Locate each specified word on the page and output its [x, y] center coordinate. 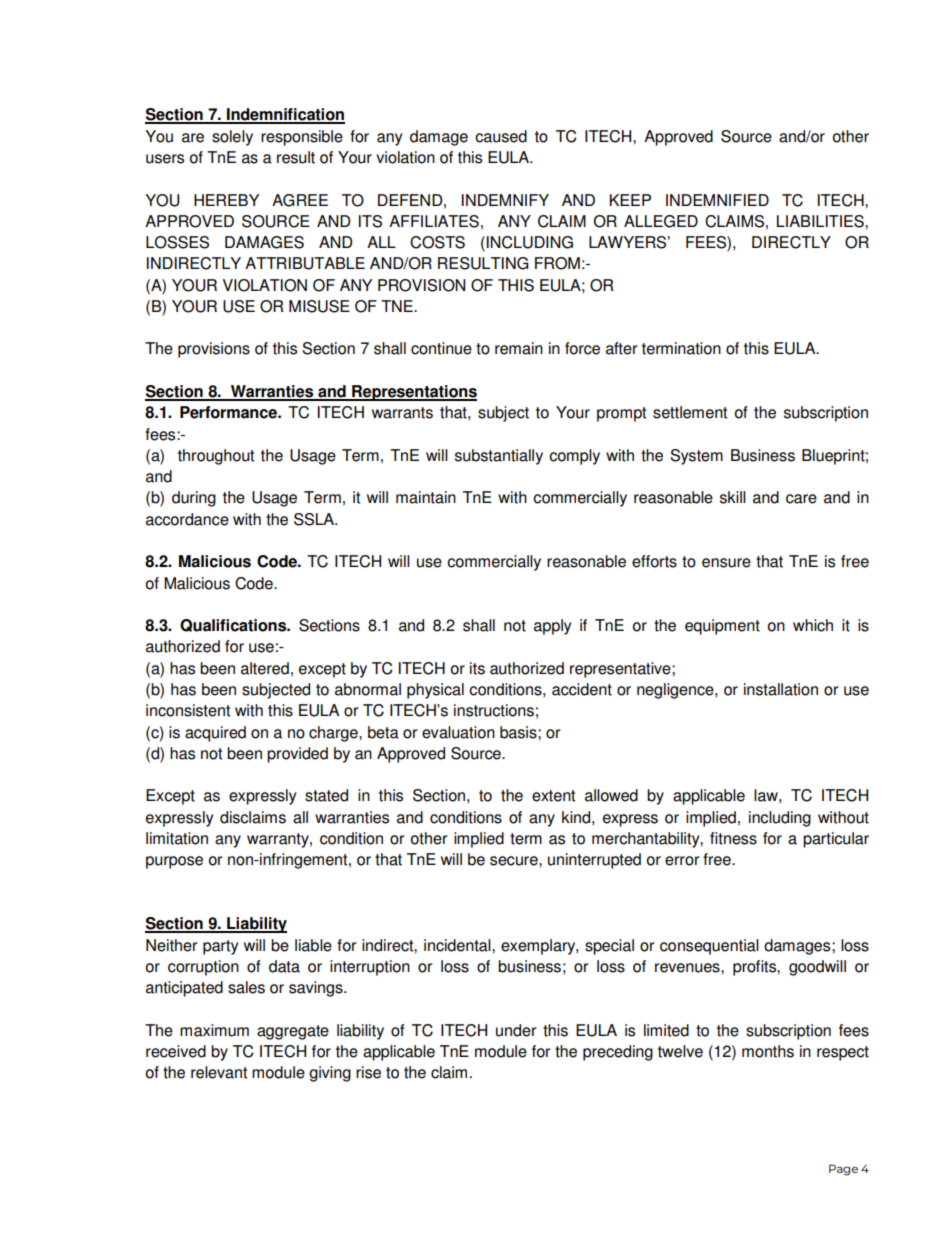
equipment [722, 627]
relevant [219, 1072]
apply [552, 627]
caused [501, 136]
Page [843, 1170]
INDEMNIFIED [717, 200]
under [516, 1030]
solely [232, 138]
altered [265, 668]
